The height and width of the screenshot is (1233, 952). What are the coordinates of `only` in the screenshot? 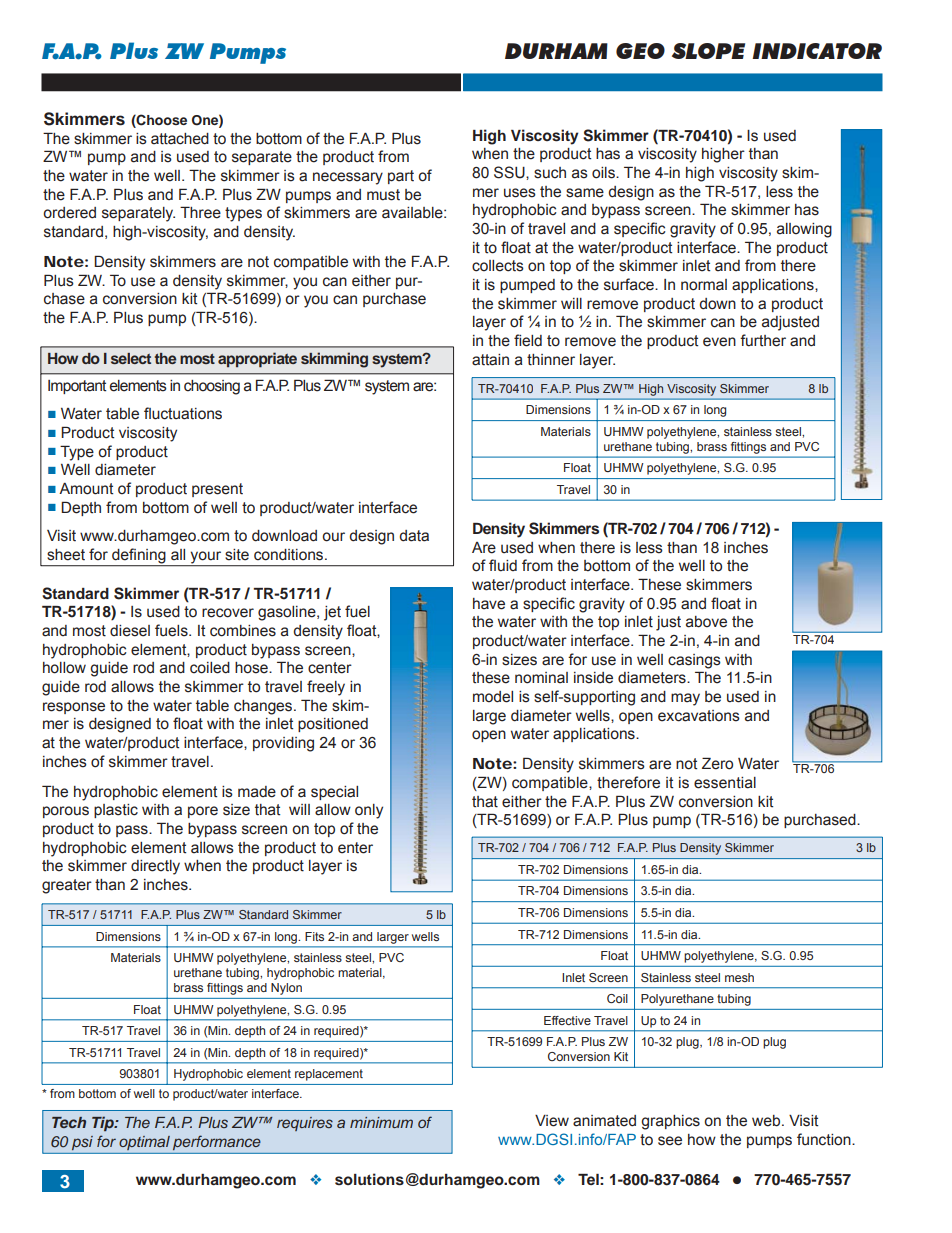 It's located at (369, 811).
